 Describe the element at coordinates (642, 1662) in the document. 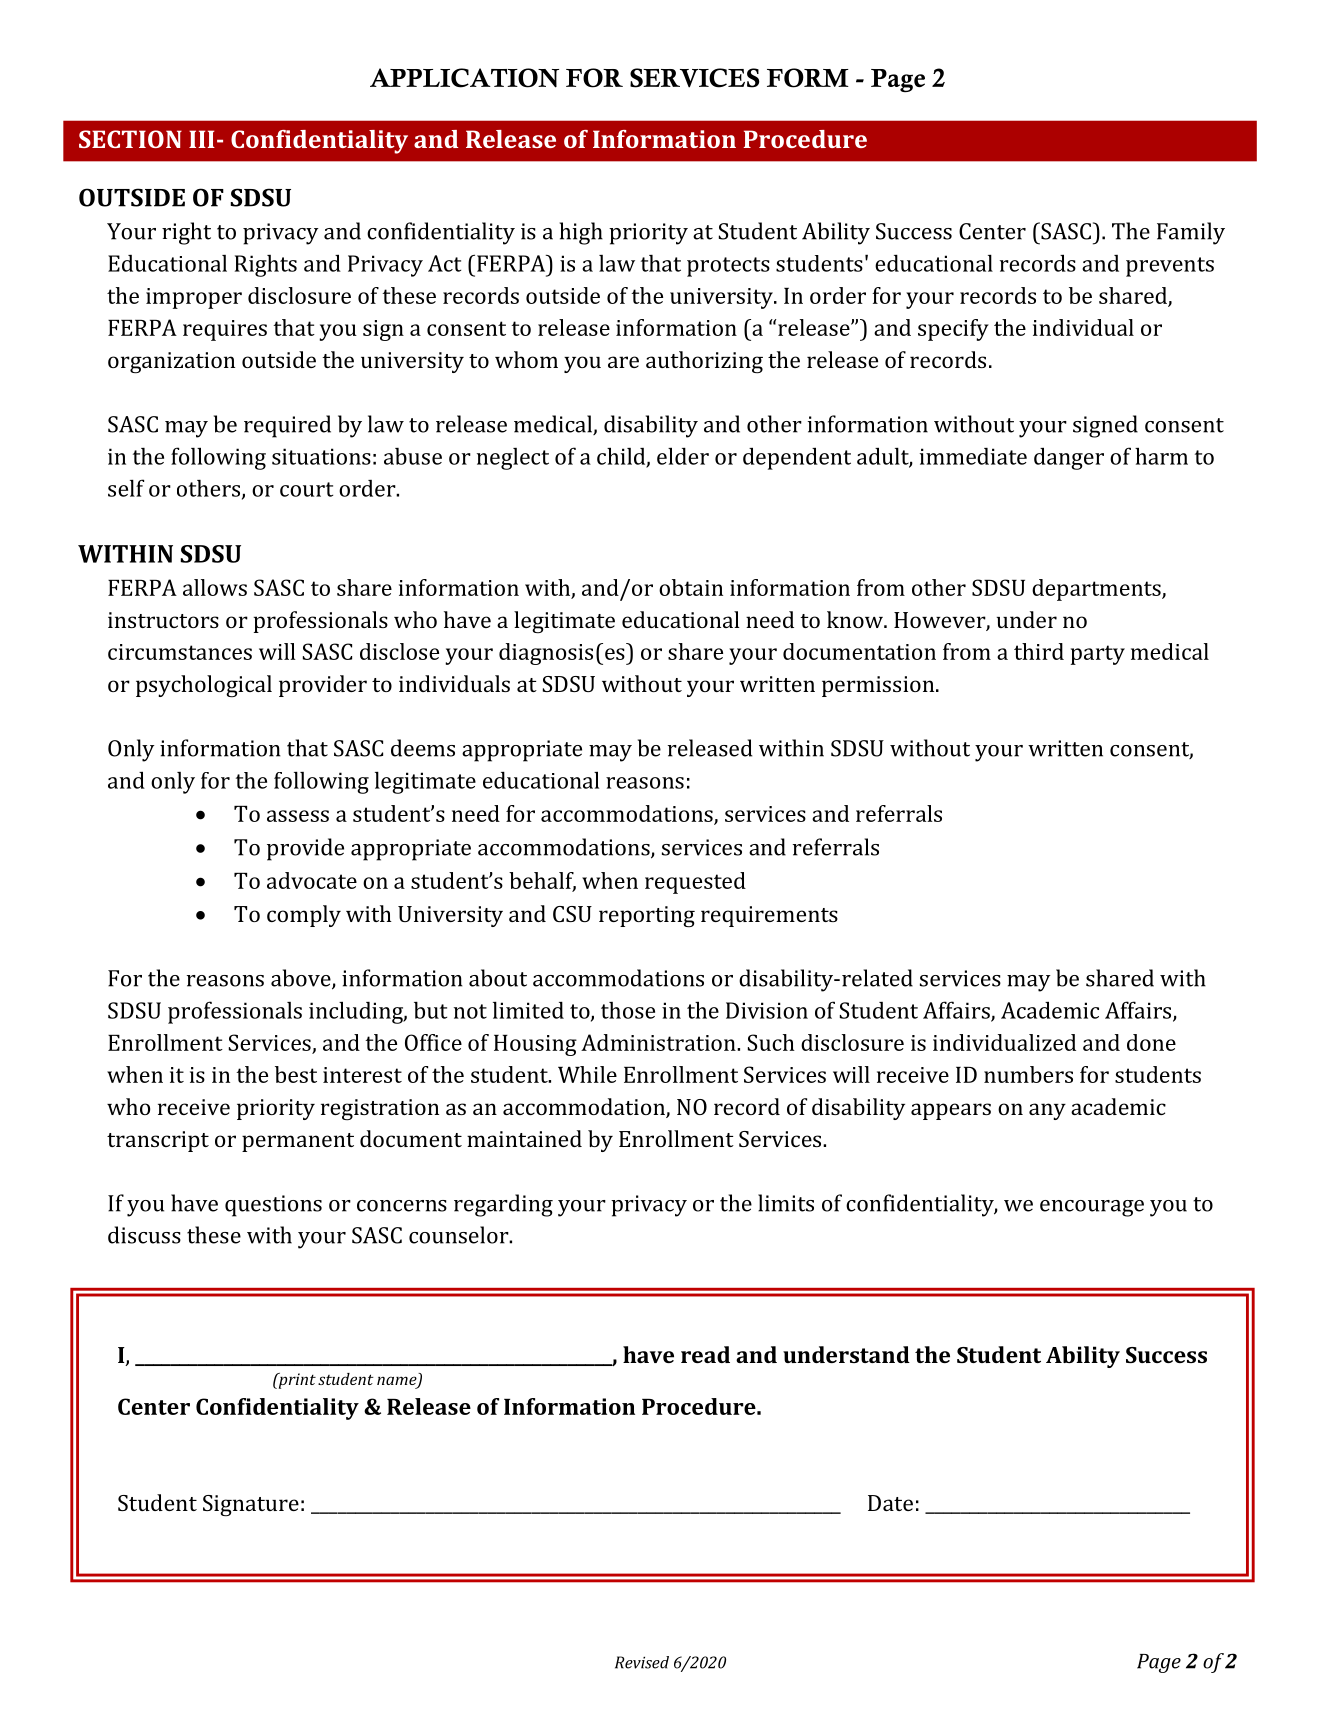

I see `Revised` at that location.
